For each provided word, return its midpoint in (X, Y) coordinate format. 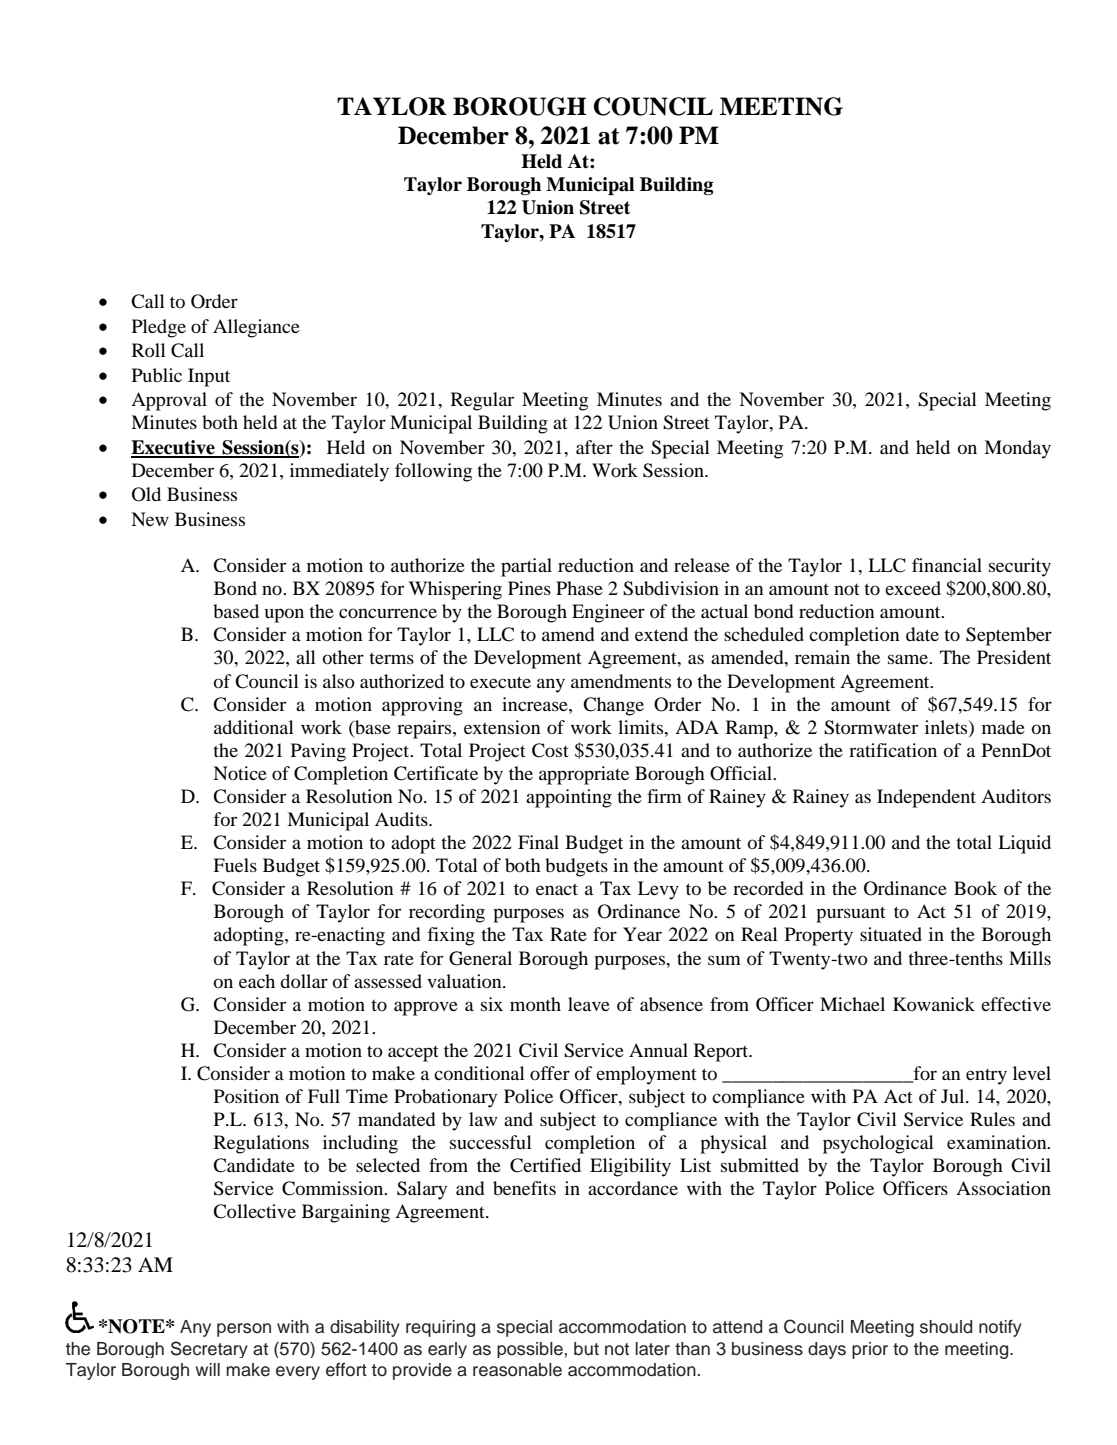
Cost (550, 750)
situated (891, 934)
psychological (878, 1144)
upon (284, 615)
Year (642, 934)
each (257, 981)
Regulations (261, 1144)
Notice (240, 773)
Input (209, 377)
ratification (893, 750)
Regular (482, 401)
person (244, 1330)
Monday (1017, 449)
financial (947, 565)
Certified (545, 1165)
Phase (579, 588)
